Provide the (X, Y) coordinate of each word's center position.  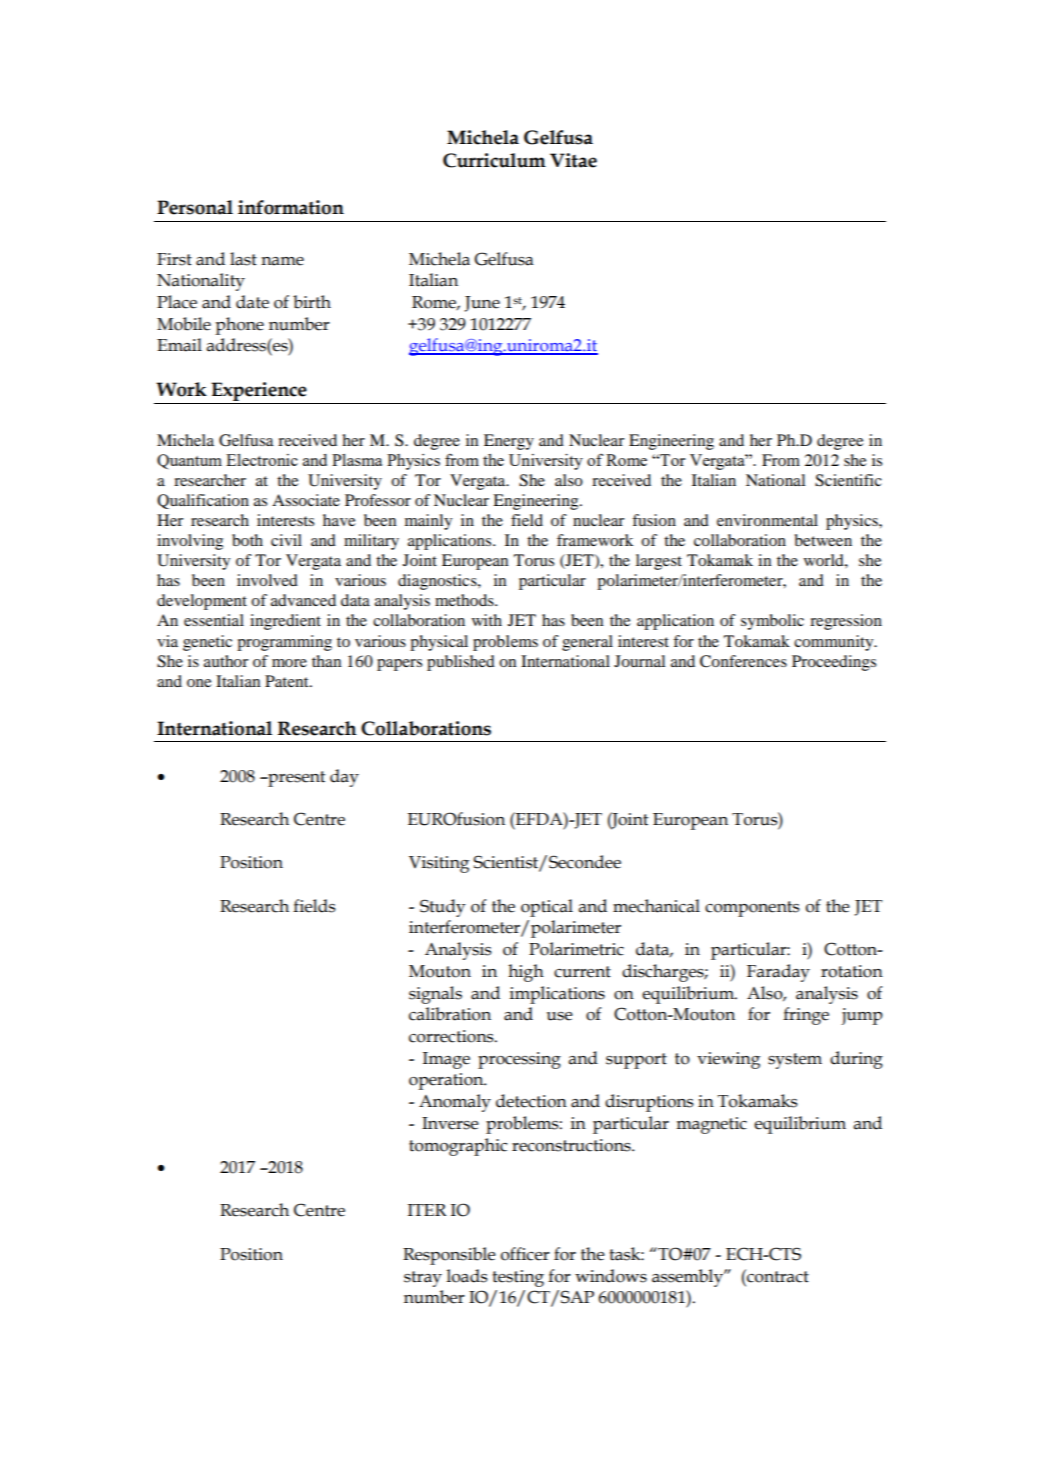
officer (525, 1254)
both (247, 540)
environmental (767, 520)
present (295, 779)
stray (423, 1279)
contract (777, 1276)
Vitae (573, 160)
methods (465, 600)
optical (547, 908)
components (752, 909)
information (291, 207)
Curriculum (494, 160)
